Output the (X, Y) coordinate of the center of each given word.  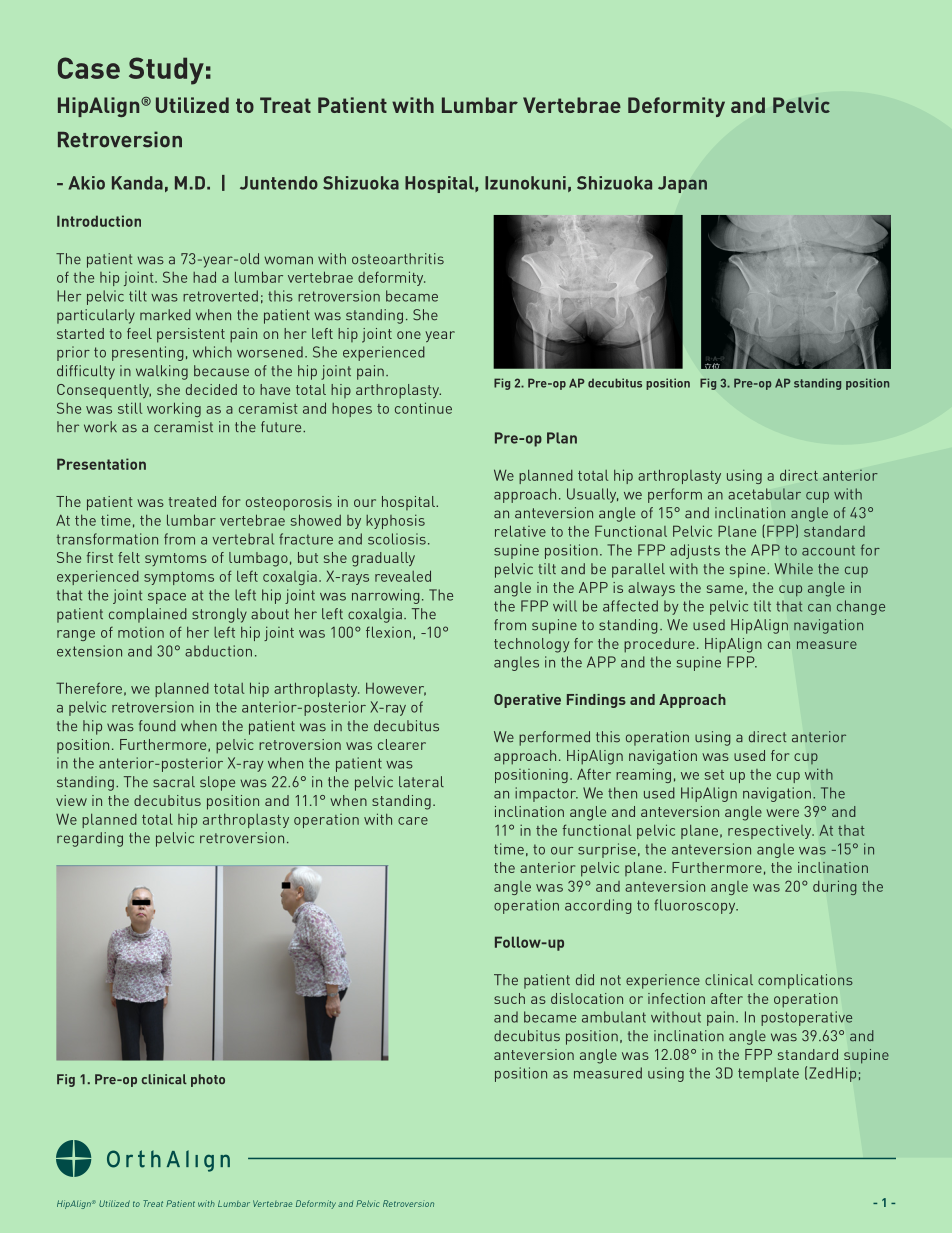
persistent (191, 335)
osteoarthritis (398, 259)
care (413, 821)
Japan (682, 184)
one (409, 335)
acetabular (764, 494)
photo (208, 1080)
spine (749, 570)
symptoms (179, 578)
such (509, 998)
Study (166, 71)
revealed (403, 576)
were (782, 813)
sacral (174, 782)
